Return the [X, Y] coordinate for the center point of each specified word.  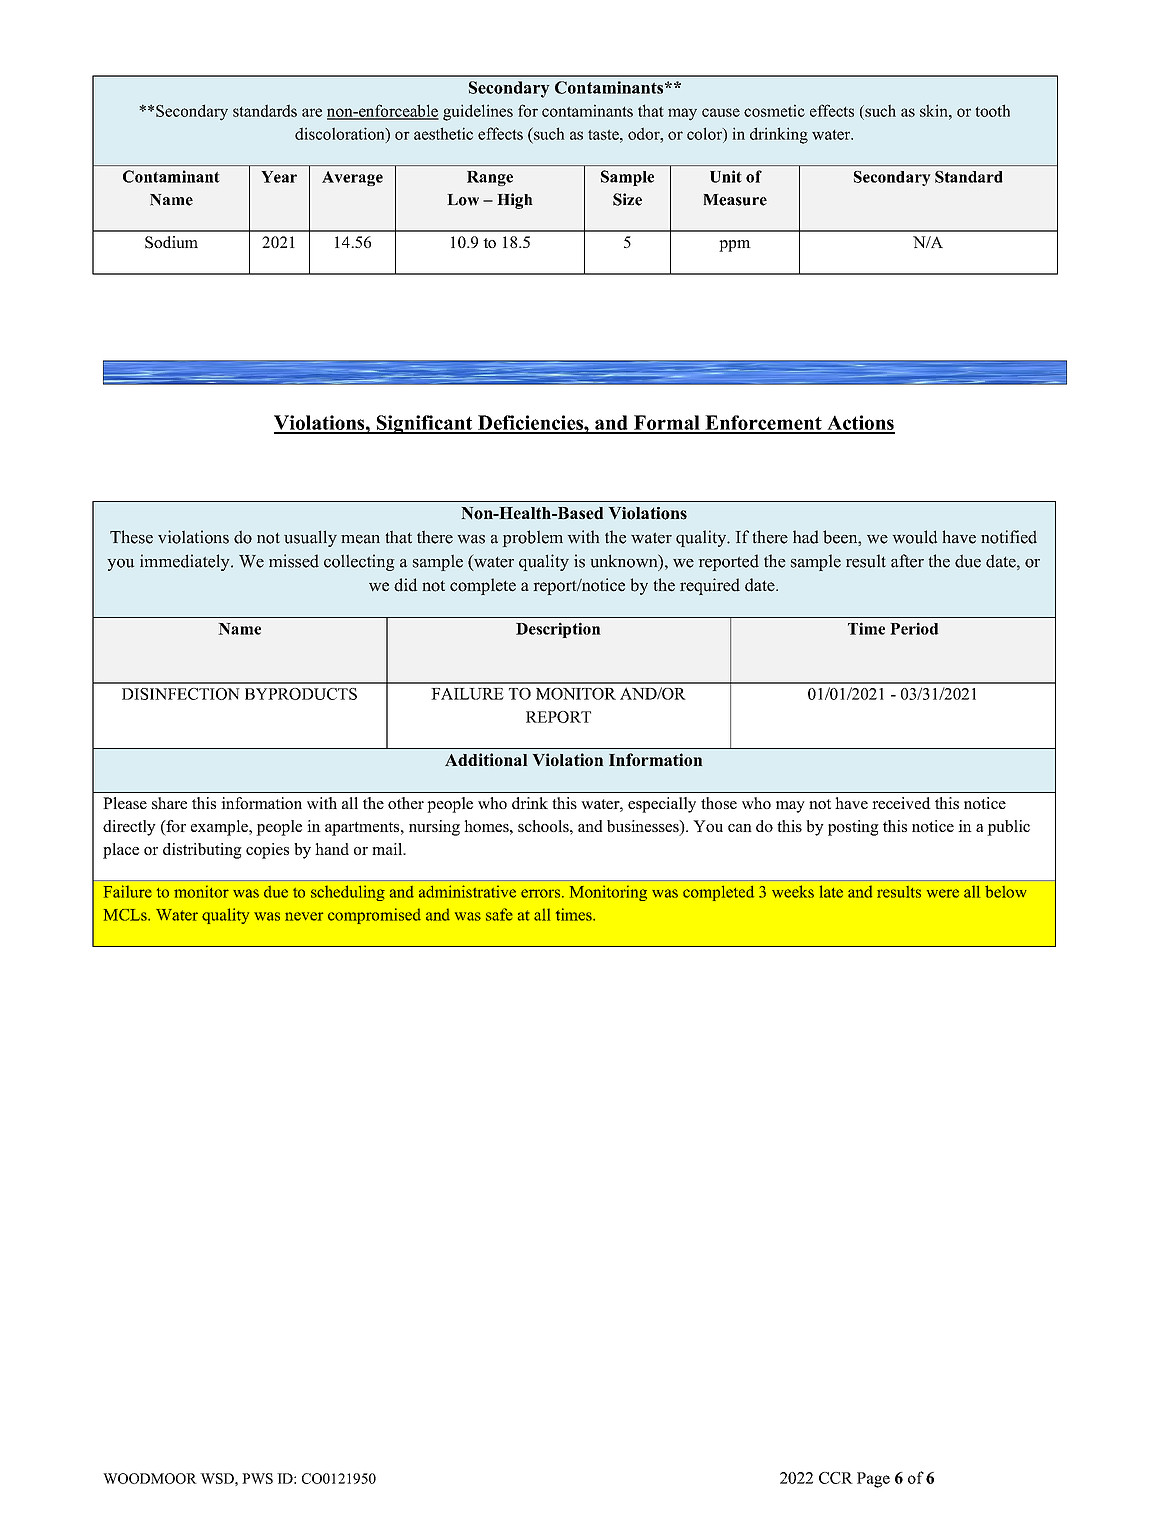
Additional [486, 759]
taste [604, 134]
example [220, 828]
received [901, 803]
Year [279, 177]
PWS [257, 1478]
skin [935, 110]
